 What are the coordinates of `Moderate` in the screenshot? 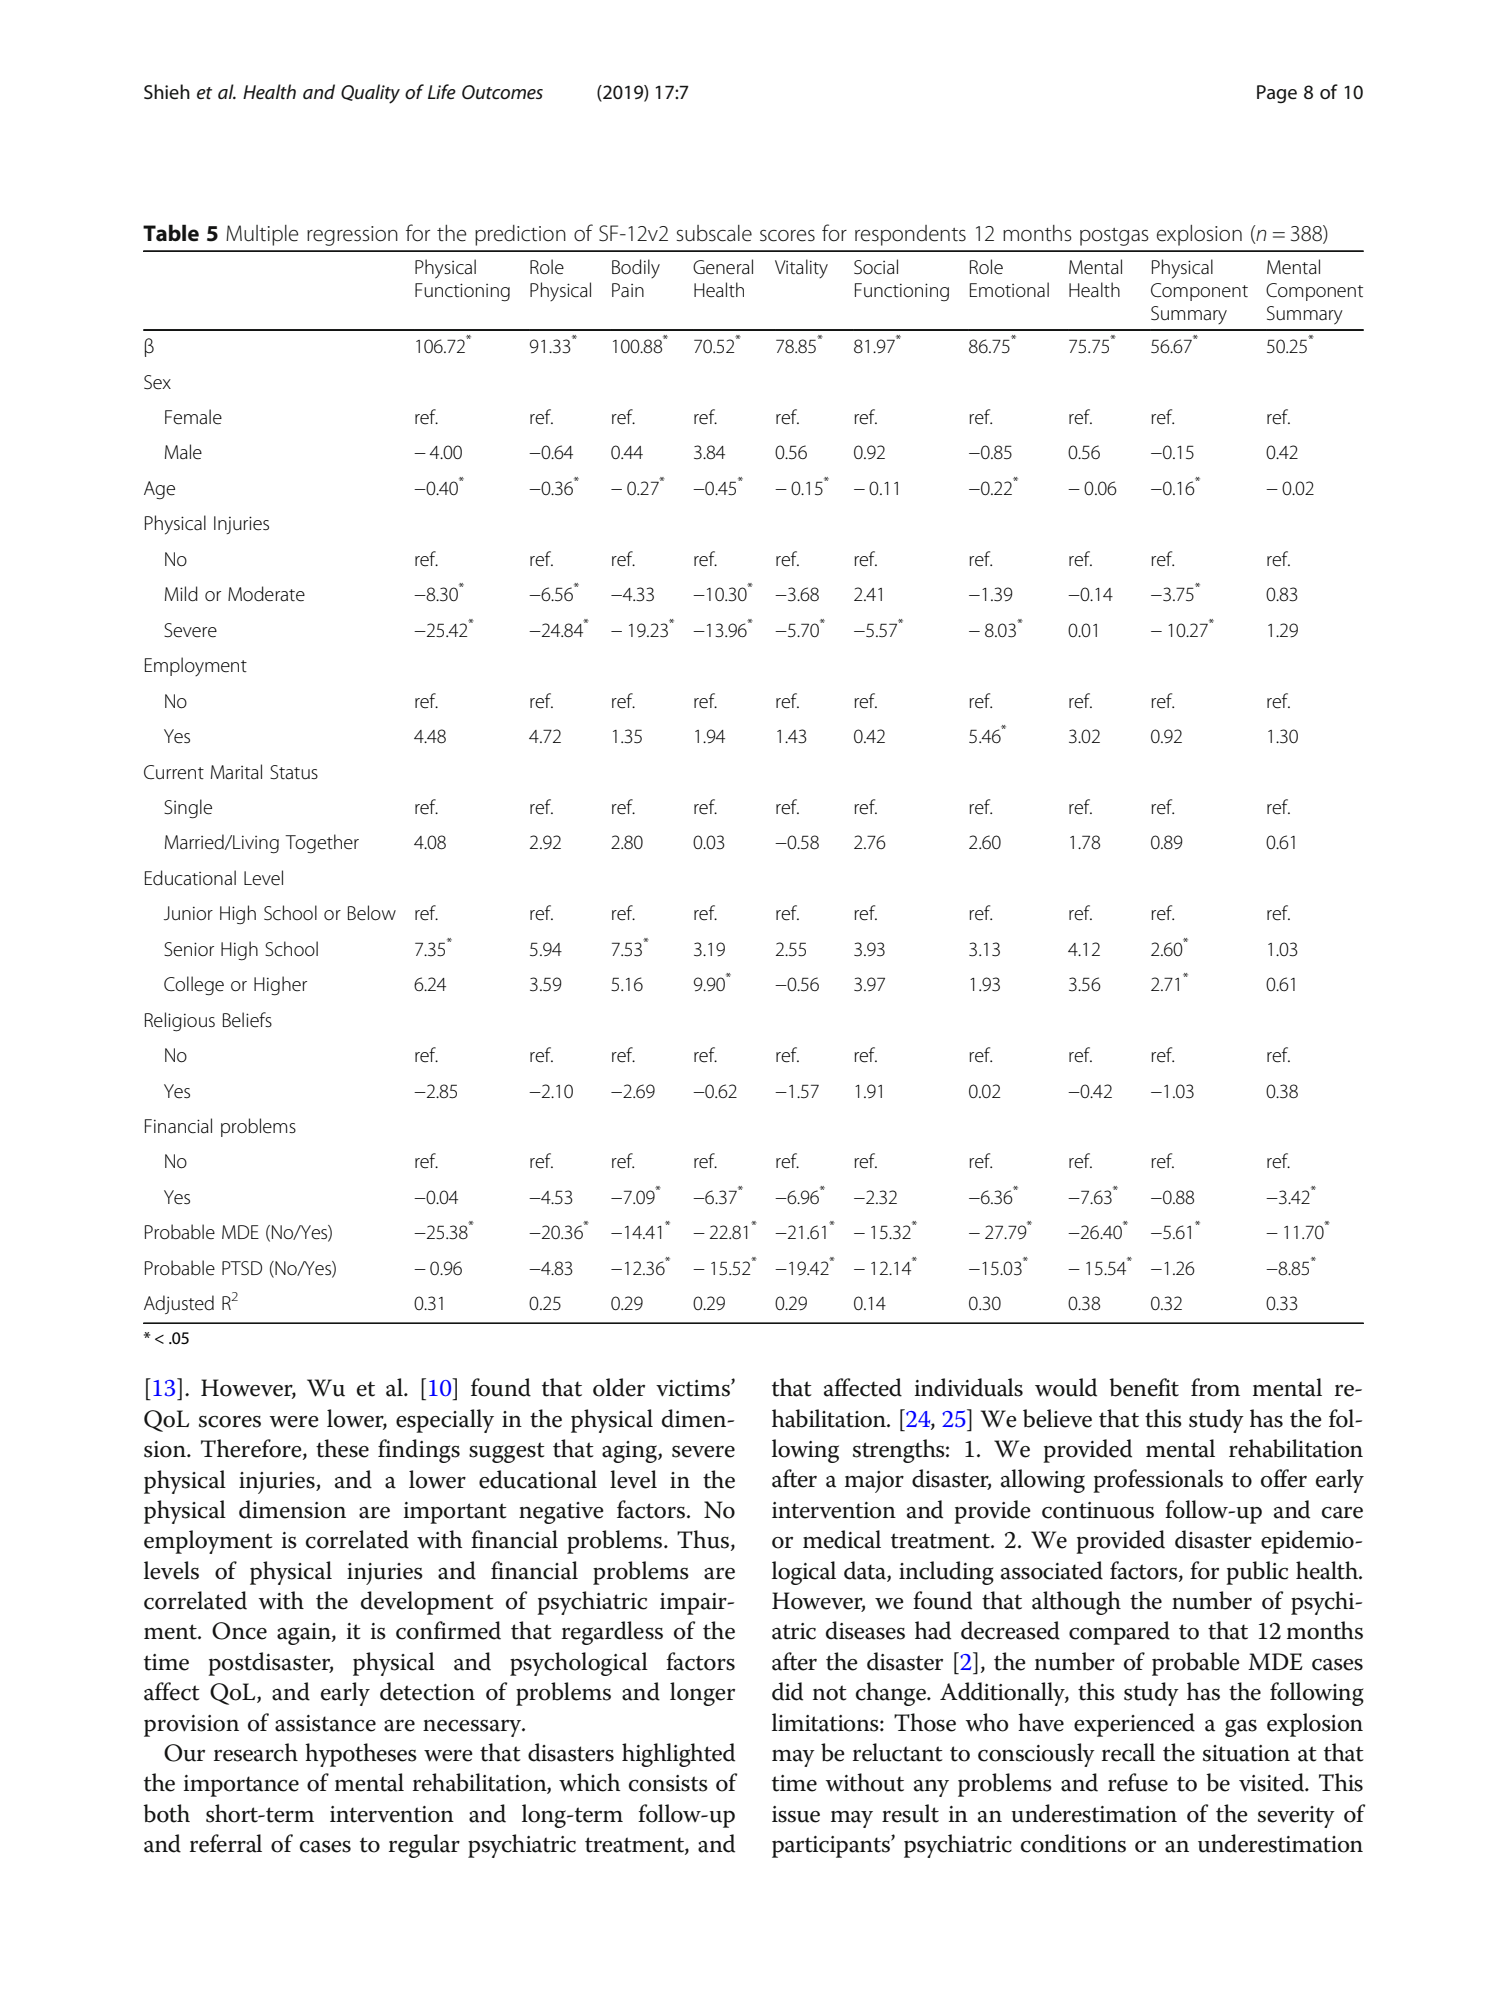 It's located at (266, 594).
